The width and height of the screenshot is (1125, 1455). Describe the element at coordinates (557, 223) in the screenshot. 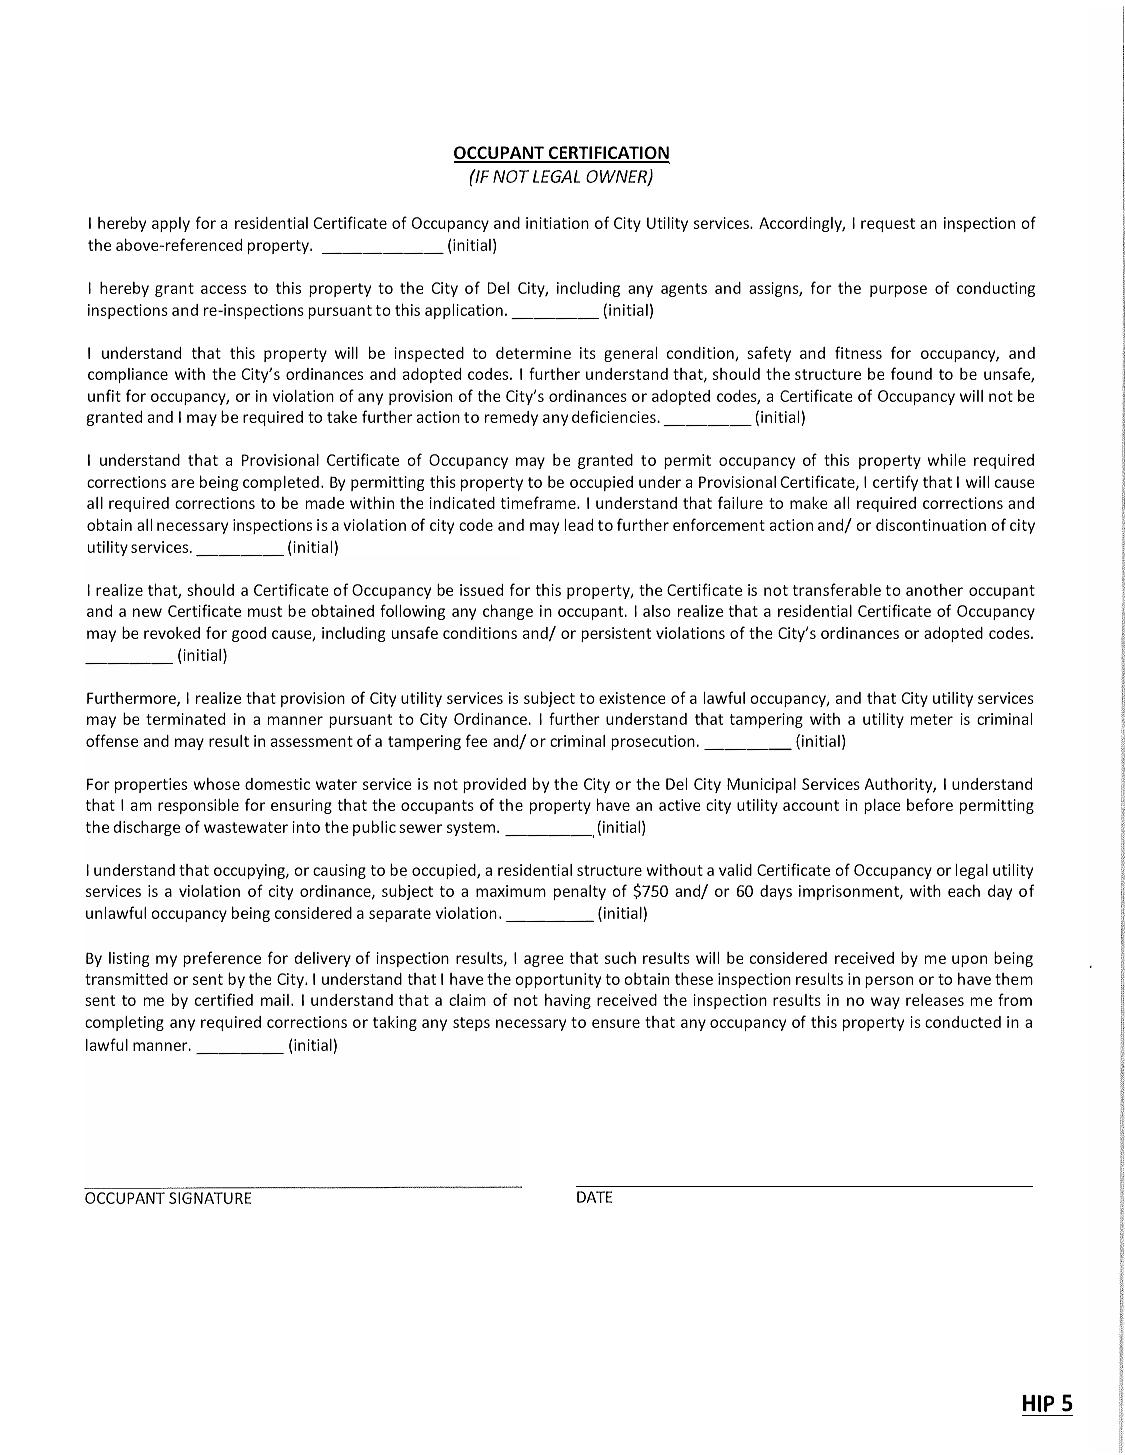

I see `initiation` at that location.
